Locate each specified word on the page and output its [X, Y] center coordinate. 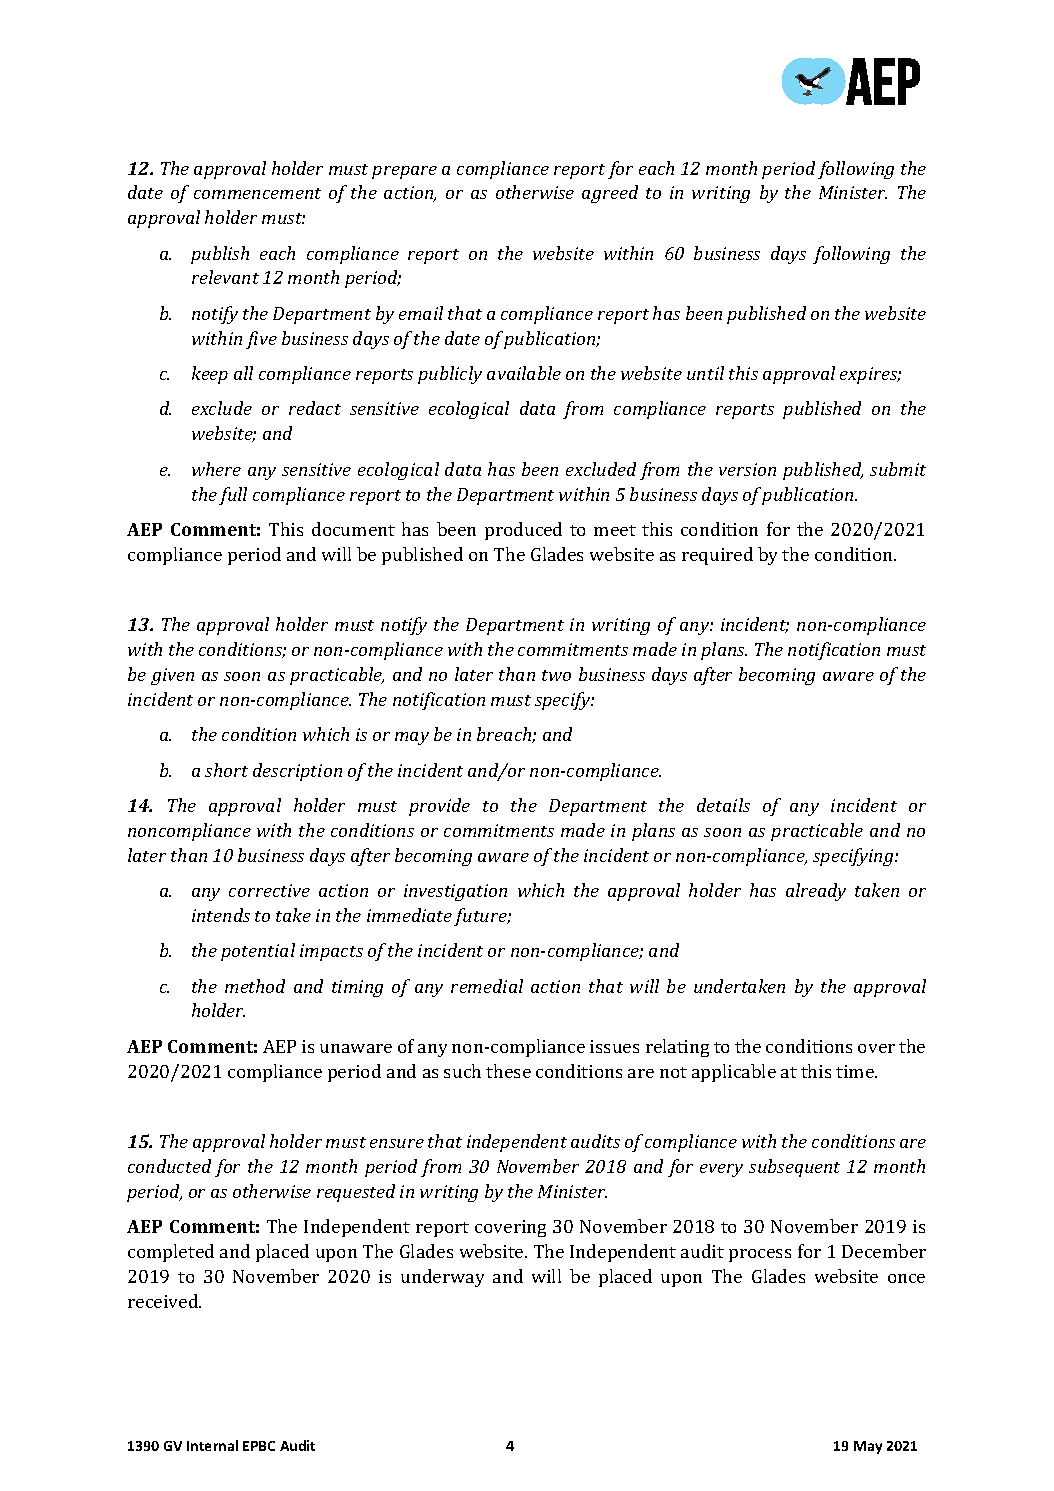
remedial [487, 986]
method [255, 986]
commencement [257, 193]
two [556, 675]
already [816, 892]
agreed [610, 194]
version [747, 469]
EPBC [259, 1446]
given [172, 676]
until [705, 373]
